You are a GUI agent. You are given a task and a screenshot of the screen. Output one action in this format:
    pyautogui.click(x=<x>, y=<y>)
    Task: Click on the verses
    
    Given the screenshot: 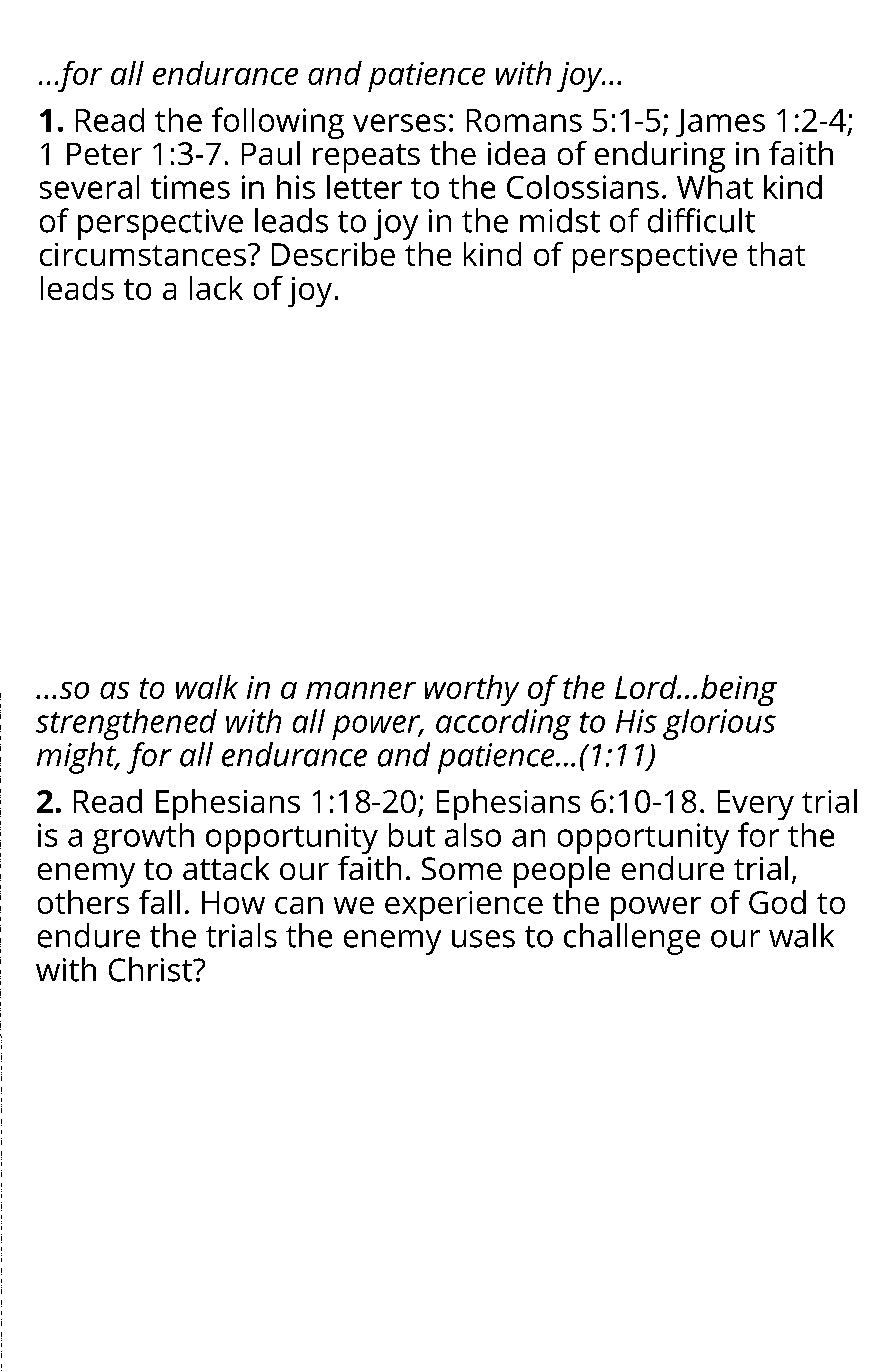 What is the action you would take?
    pyautogui.click(x=399, y=123)
